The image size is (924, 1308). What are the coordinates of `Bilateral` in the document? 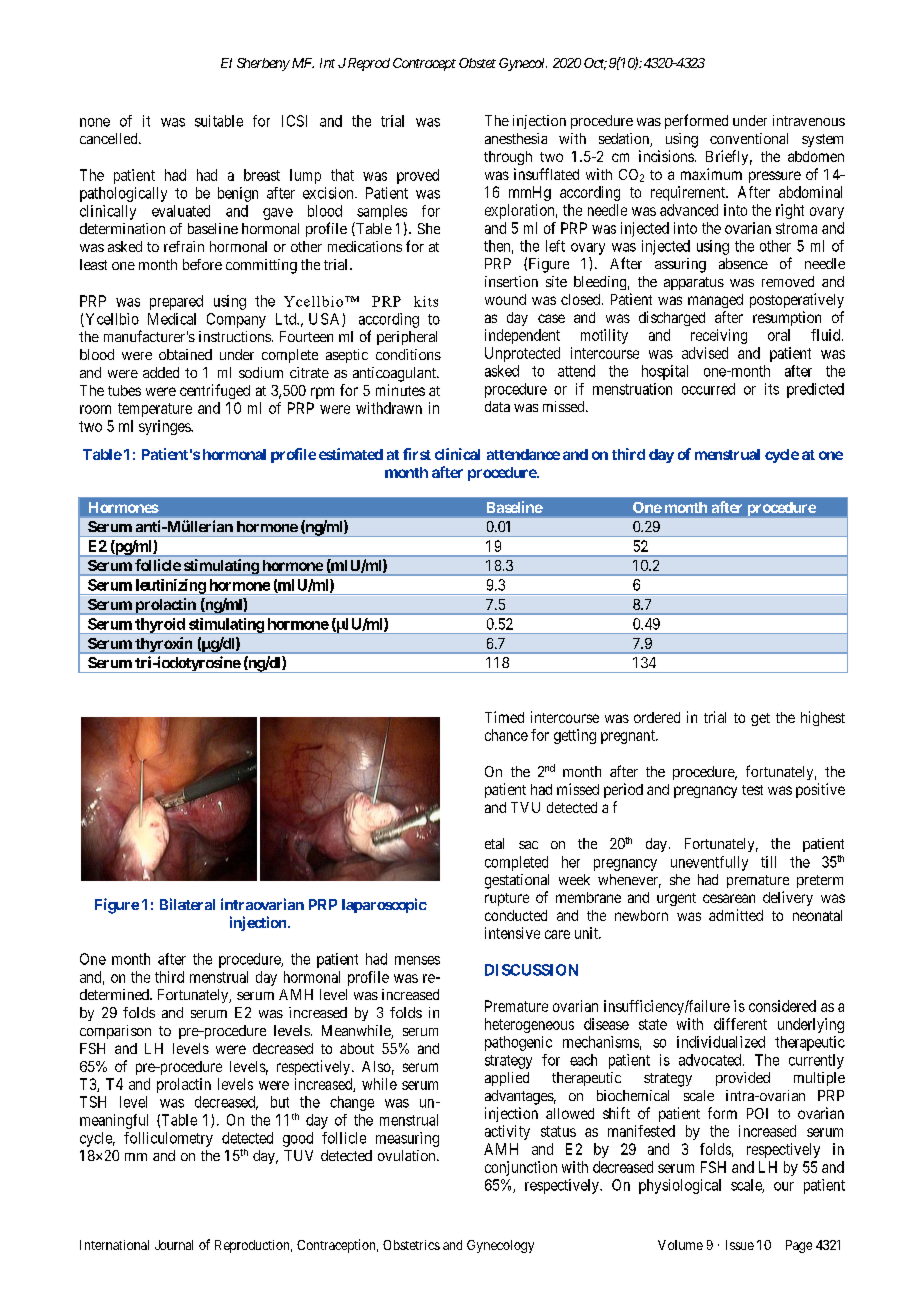 It's located at (187, 904).
